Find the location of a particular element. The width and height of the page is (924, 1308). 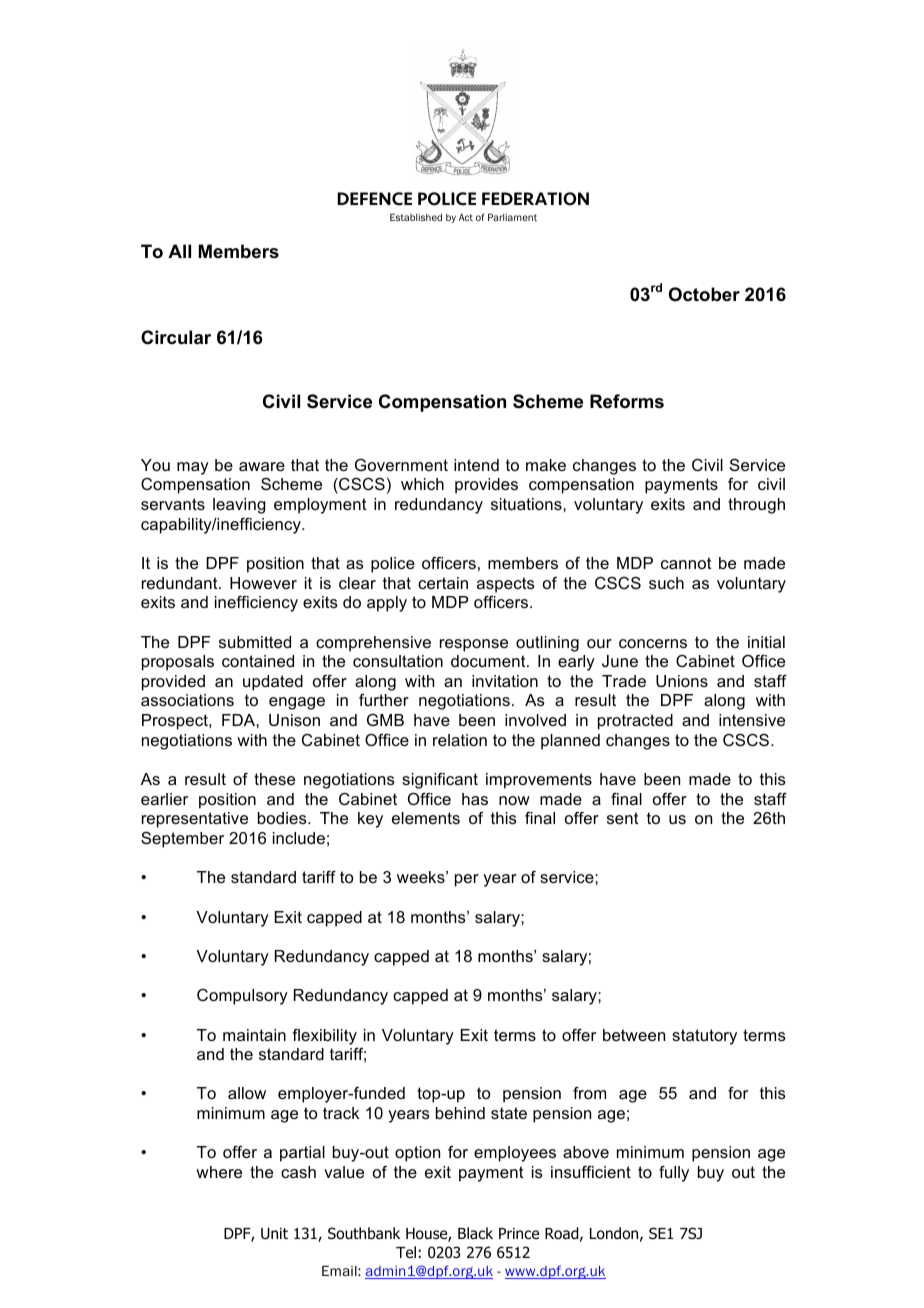

October is located at coordinates (704, 294).
